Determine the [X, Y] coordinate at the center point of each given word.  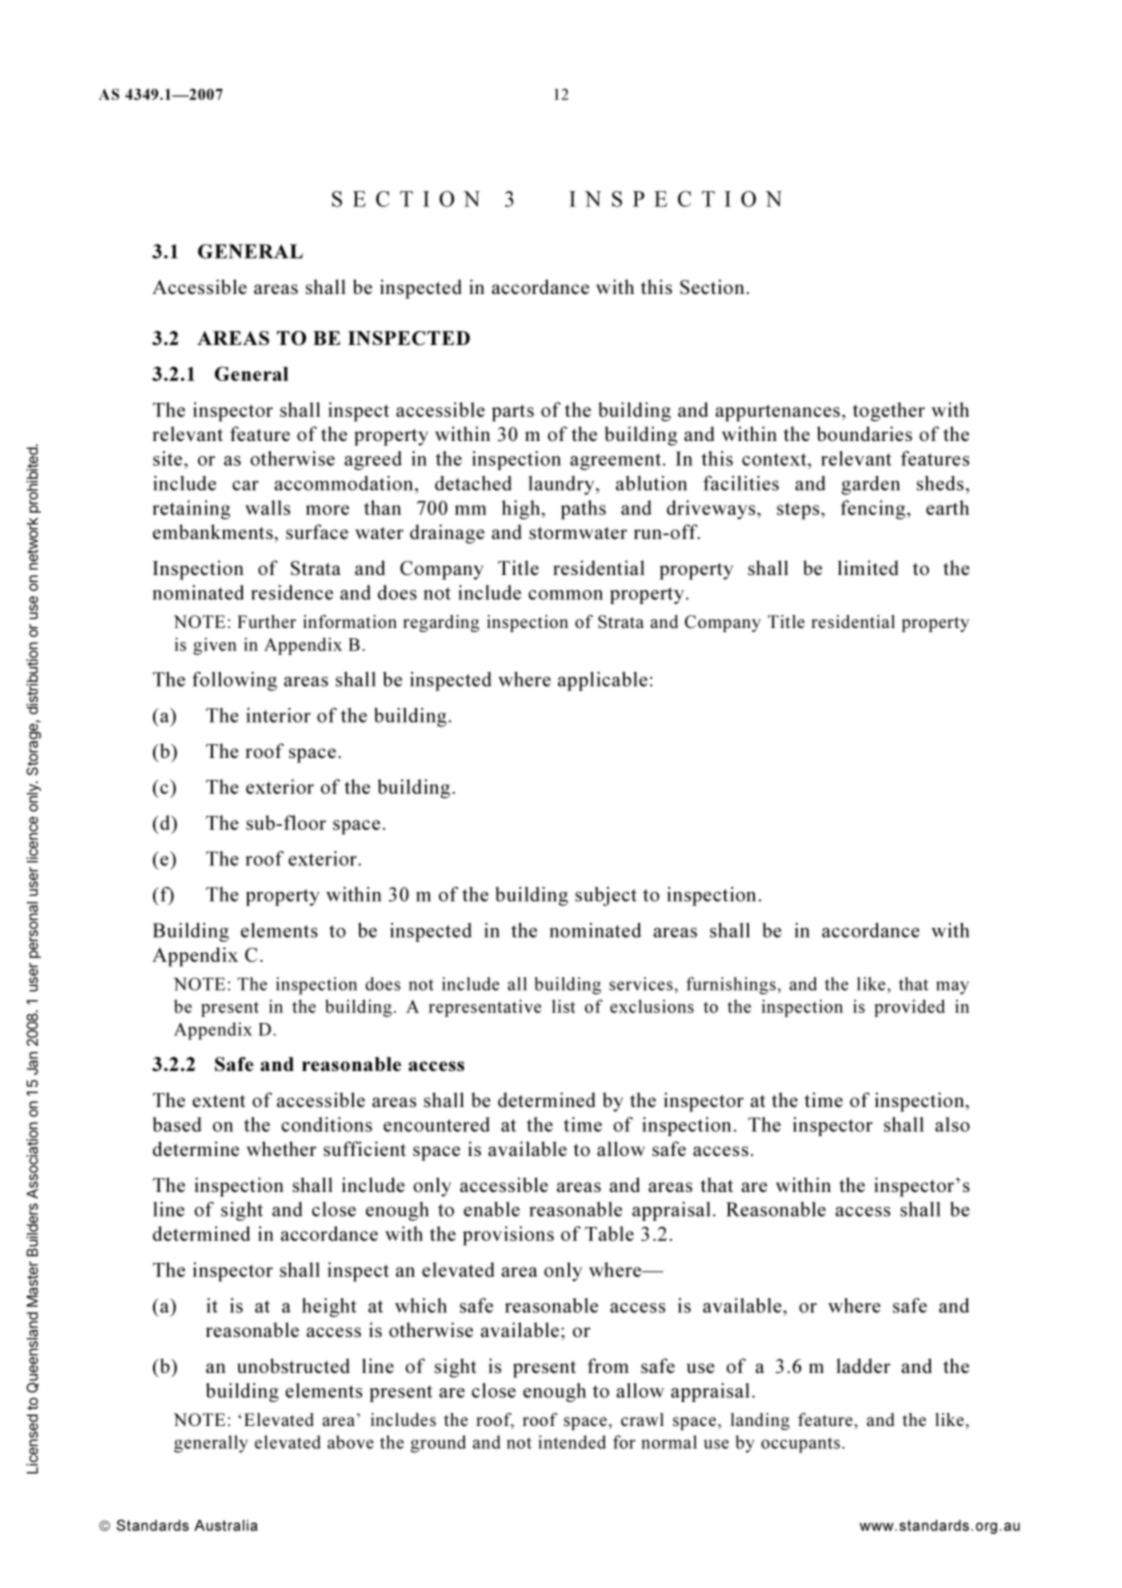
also [952, 1124]
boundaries [864, 433]
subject [606, 896]
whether [281, 1148]
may [952, 988]
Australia [226, 1525]
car [245, 485]
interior [278, 715]
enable [492, 1209]
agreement [615, 461]
